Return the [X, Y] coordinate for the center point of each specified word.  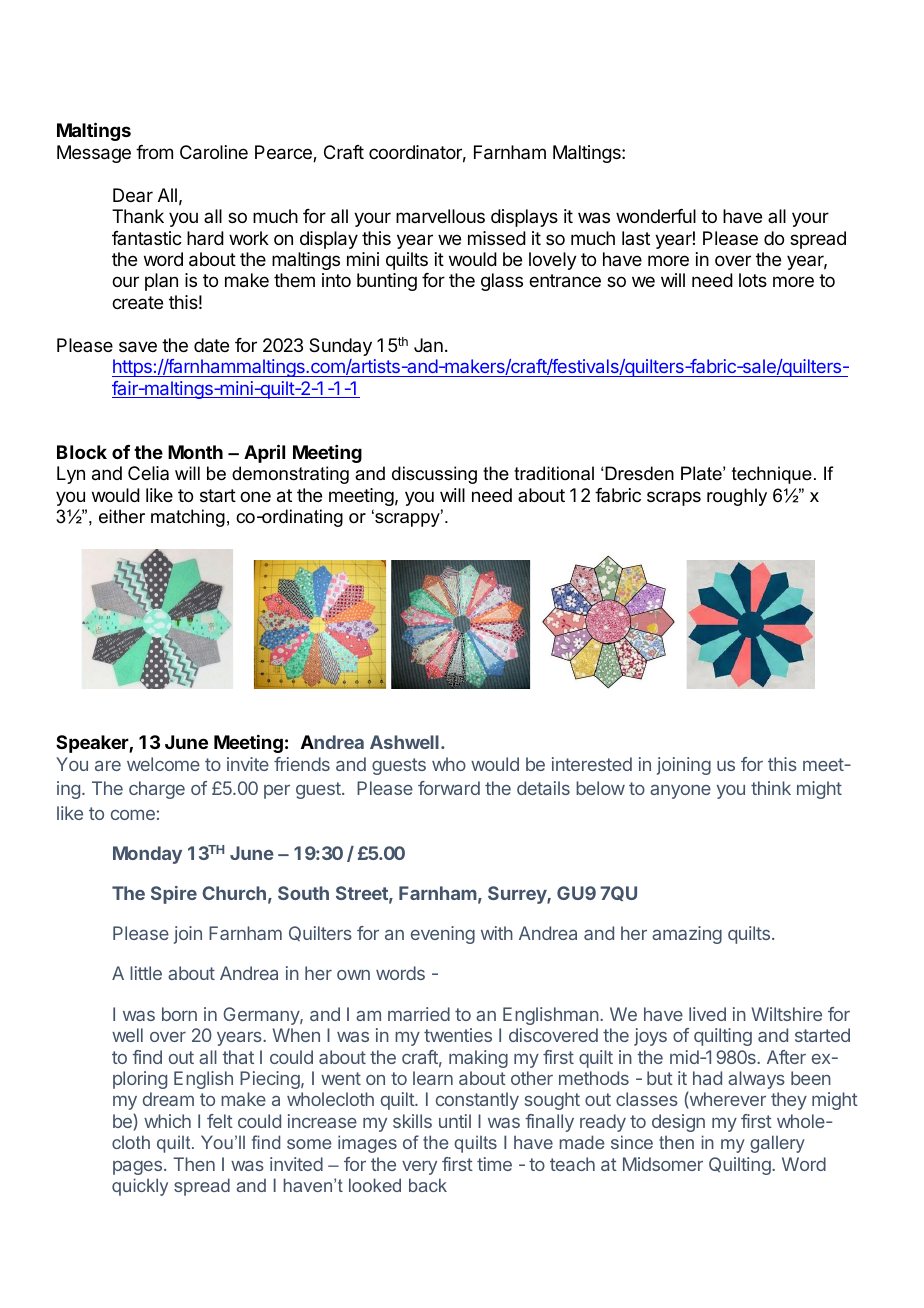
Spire [174, 895]
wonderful [656, 216]
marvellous [440, 216]
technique [772, 475]
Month [195, 452]
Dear [133, 195]
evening [443, 935]
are [108, 765]
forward [449, 788]
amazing [687, 935]
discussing [434, 475]
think [771, 788]
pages [137, 1168]
